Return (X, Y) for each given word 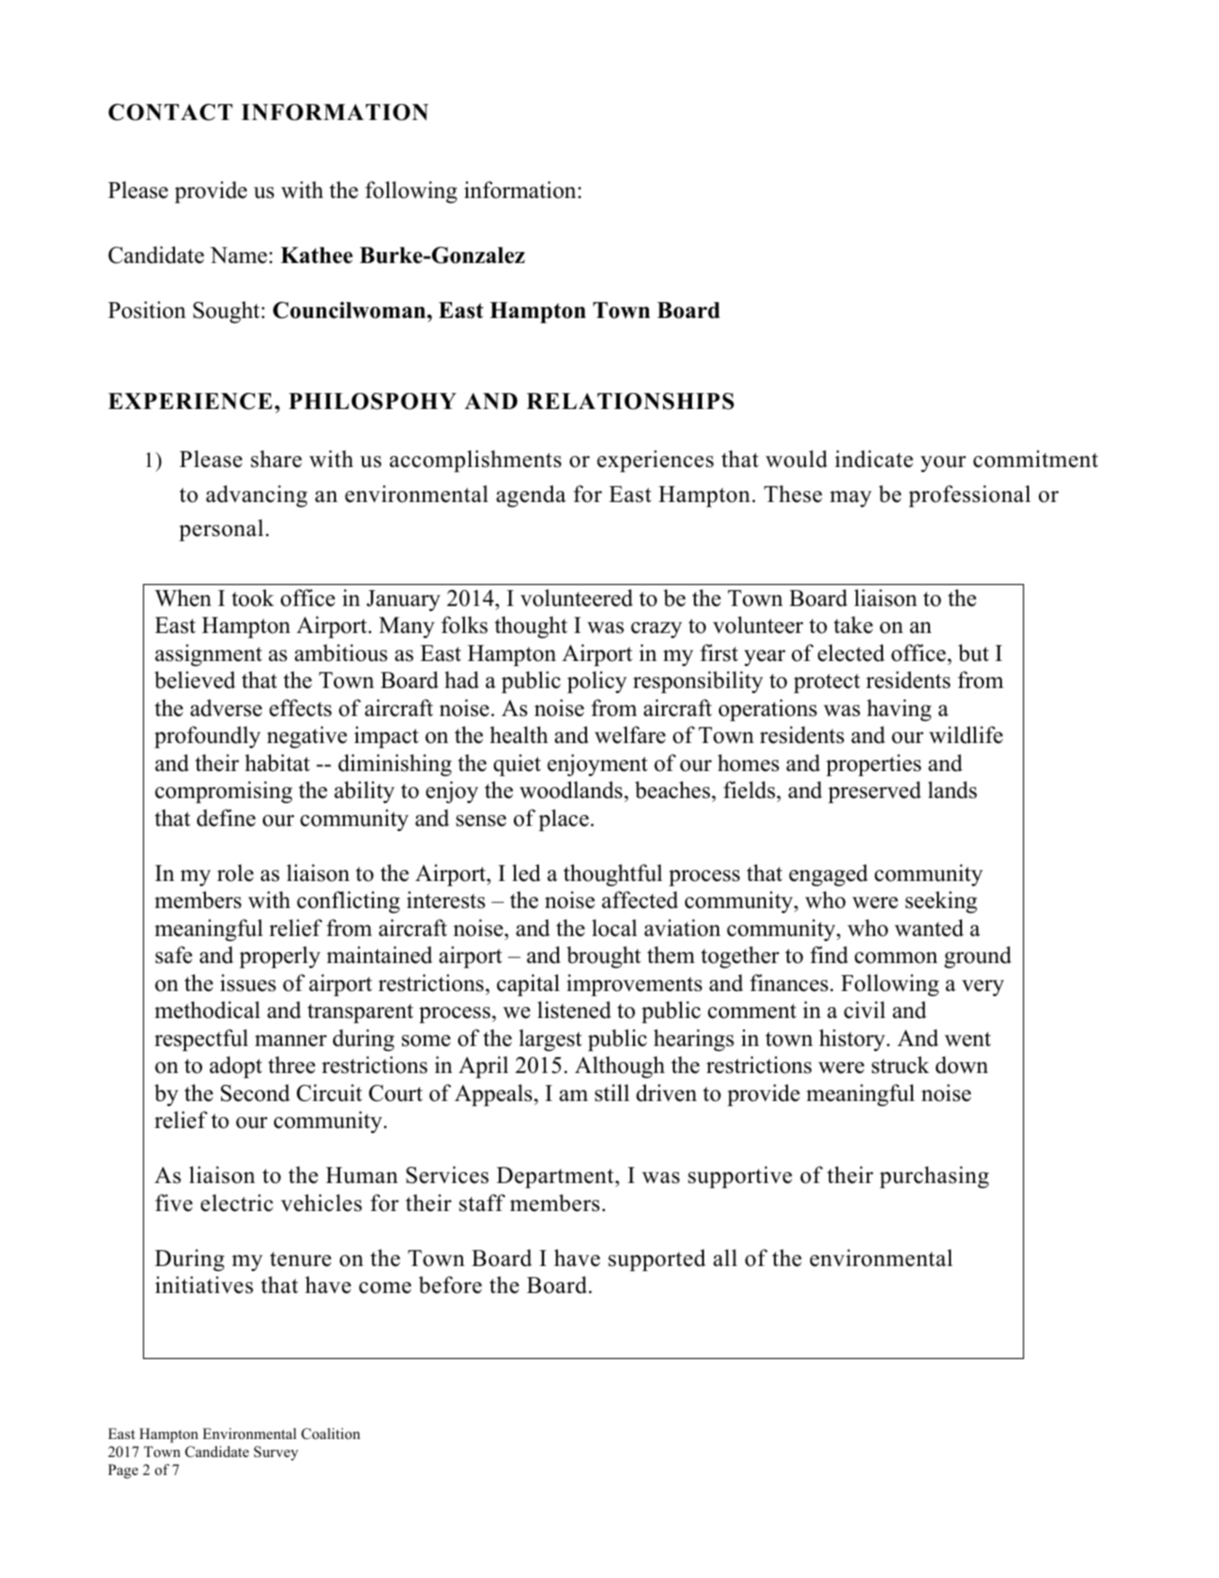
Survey (276, 1453)
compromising (223, 792)
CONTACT (170, 112)
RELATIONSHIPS (630, 401)
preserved (874, 792)
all (725, 1257)
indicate (874, 459)
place (564, 820)
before (450, 1285)
